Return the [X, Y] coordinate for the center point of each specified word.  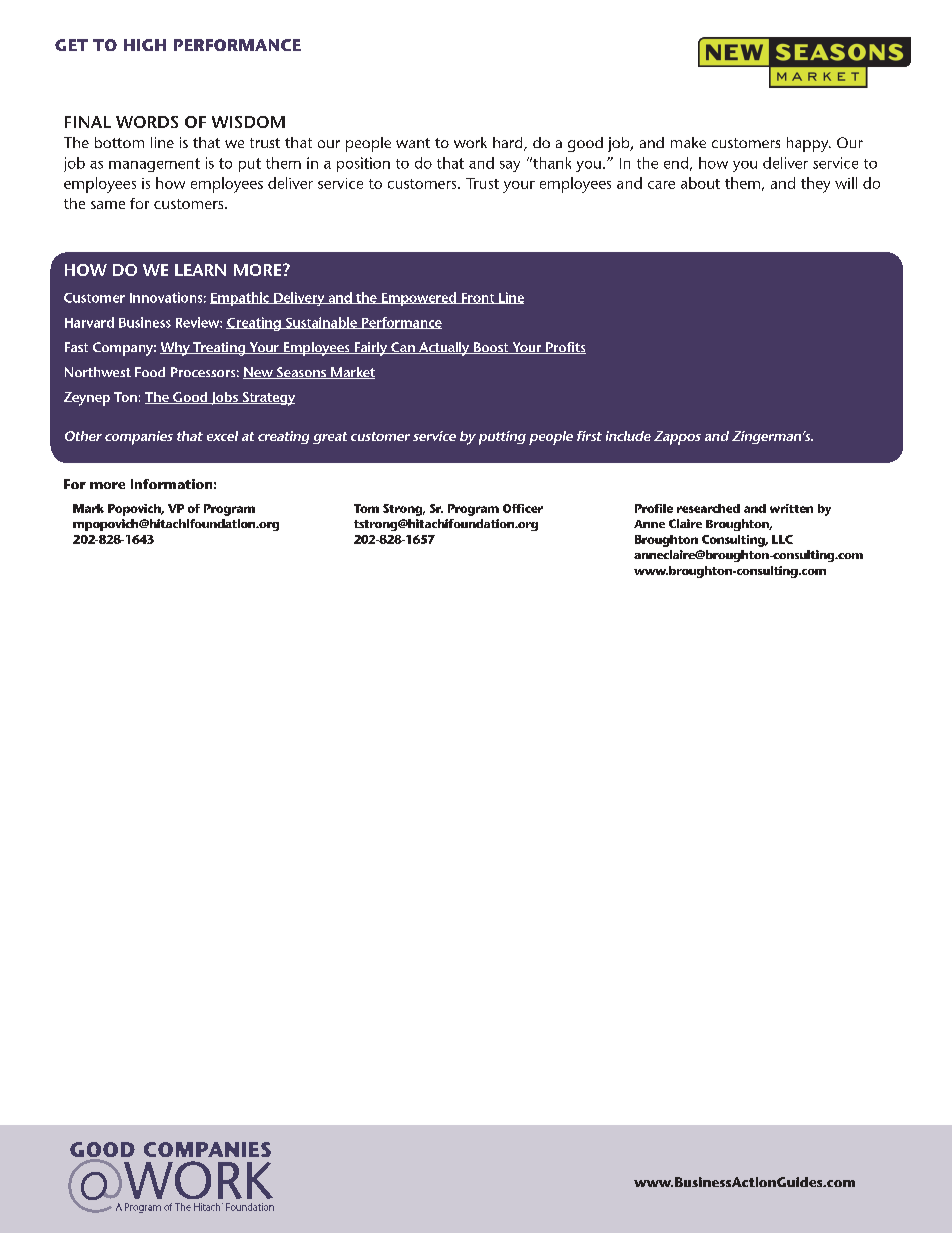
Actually [444, 349]
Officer [523, 508]
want [413, 143]
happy [809, 144]
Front [478, 298]
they [815, 185]
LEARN [200, 270]
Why [176, 349]
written [791, 508]
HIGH [145, 45]
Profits [565, 348]
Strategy [267, 399]
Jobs [224, 398]
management [154, 165]
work [470, 142]
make [688, 142]
